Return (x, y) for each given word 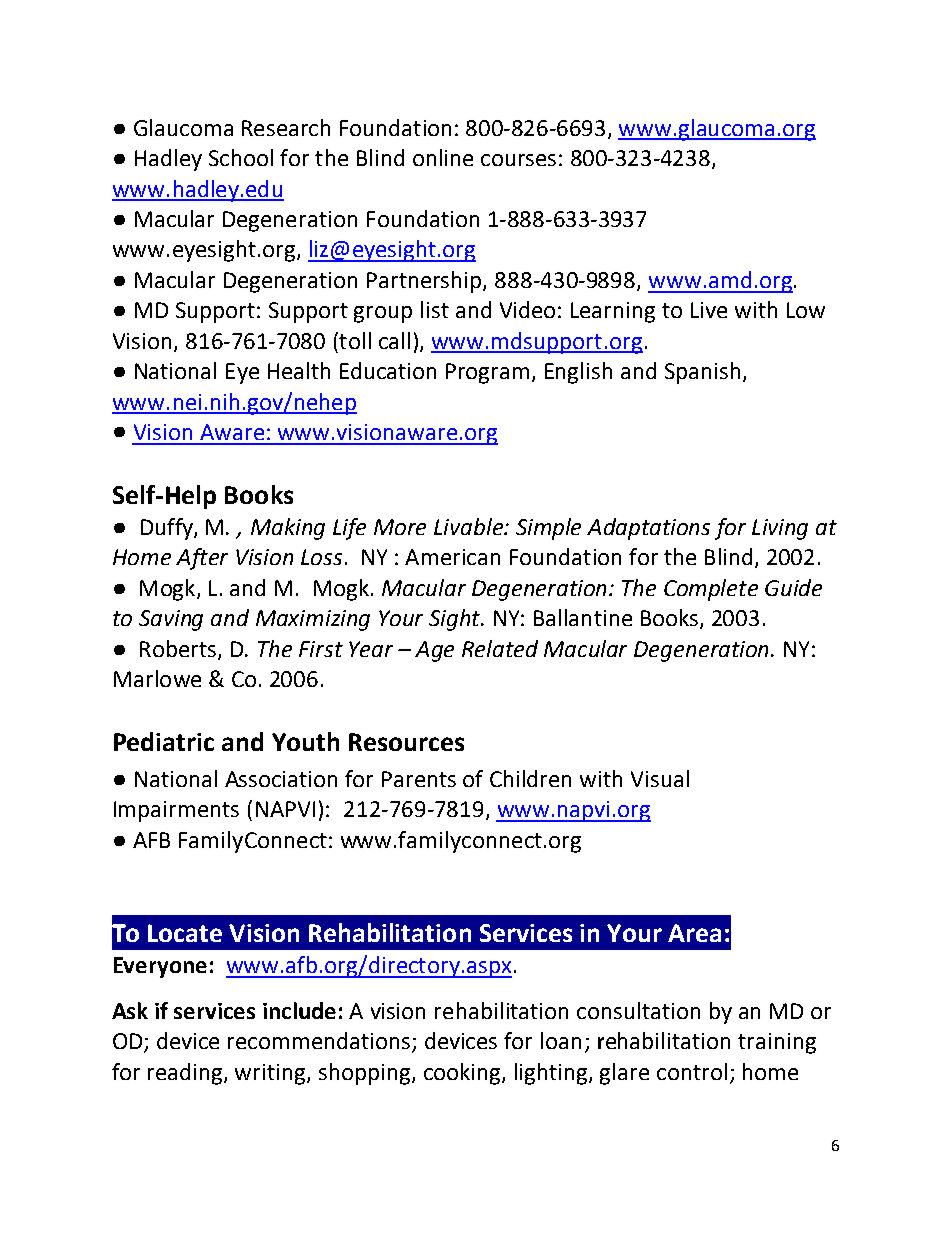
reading (186, 1074)
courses (518, 160)
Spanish (702, 373)
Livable (469, 526)
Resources (406, 742)
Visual (660, 778)
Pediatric (164, 741)
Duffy (168, 529)
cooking (463, 1074)
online (443, 157)
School (241, 157)
